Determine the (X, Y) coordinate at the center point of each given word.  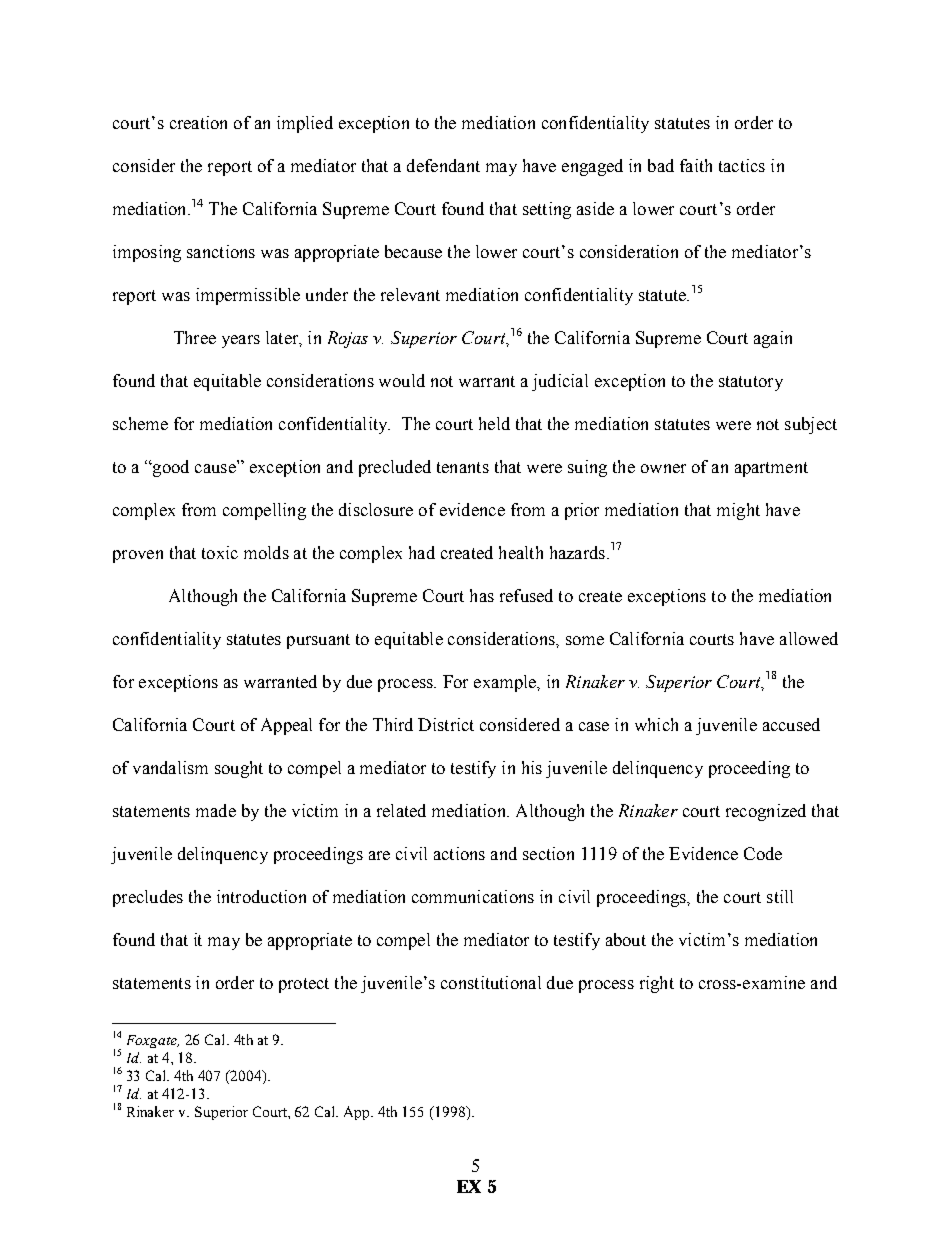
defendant (443, 165)
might (738, 511)
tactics (742, 165)
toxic (220, 552)
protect (304, 985)
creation (198, 122)
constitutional (491, 982)
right (657, 984)
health (521, 552)
